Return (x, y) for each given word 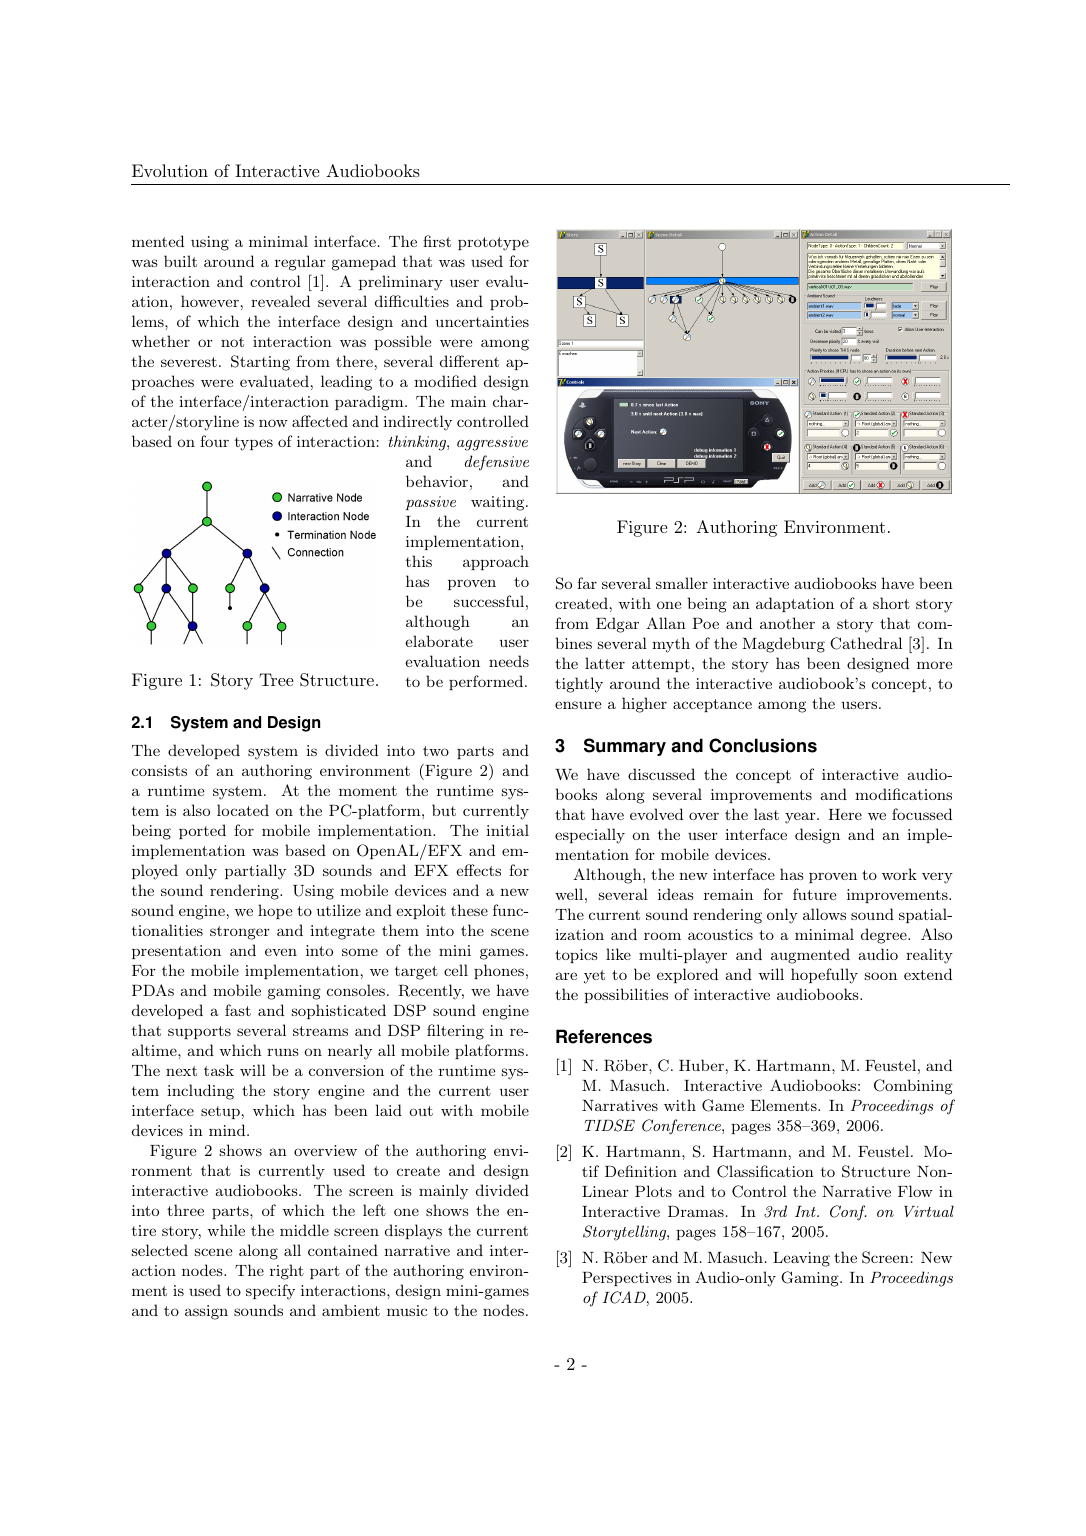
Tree (276, 679)
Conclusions (763, 745)
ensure (578, 705)
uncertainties (482, 321)
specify (270, 1292)
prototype (493, 244)
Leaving (801, 1259)
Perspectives (627, 1279)
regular (300, 263)
